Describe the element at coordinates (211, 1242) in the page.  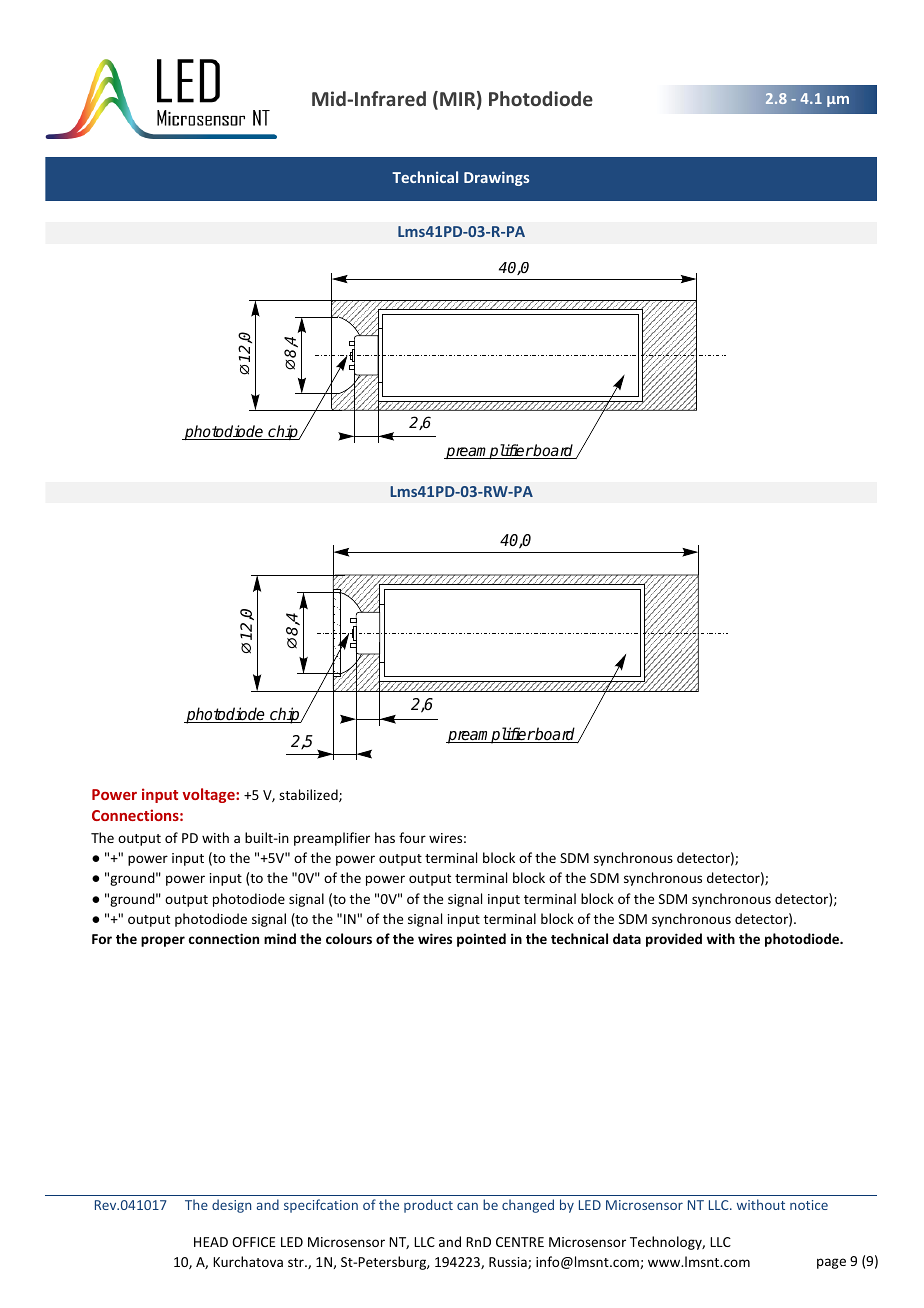
I see `HEAD` at that location.
